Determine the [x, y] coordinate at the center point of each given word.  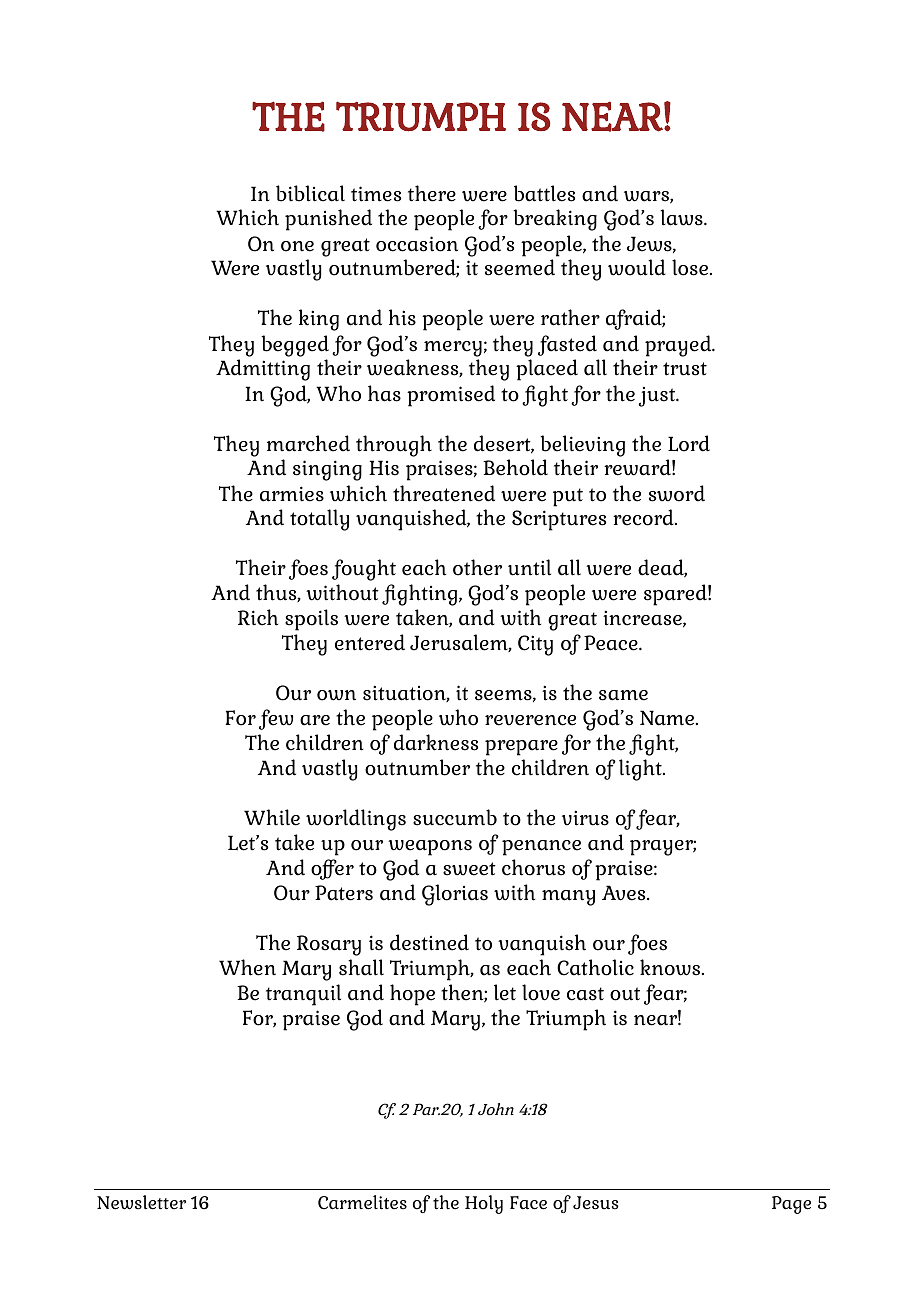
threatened [444, 493]
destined [429, 942]
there [432, 193]
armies [292, 494]
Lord [689, 443]
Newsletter [141, 1202]
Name [668, 718]
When [247, 967]
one [297, 246]
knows [671, 967]
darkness [436, 742]
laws [682, 217]
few [276, 719]
